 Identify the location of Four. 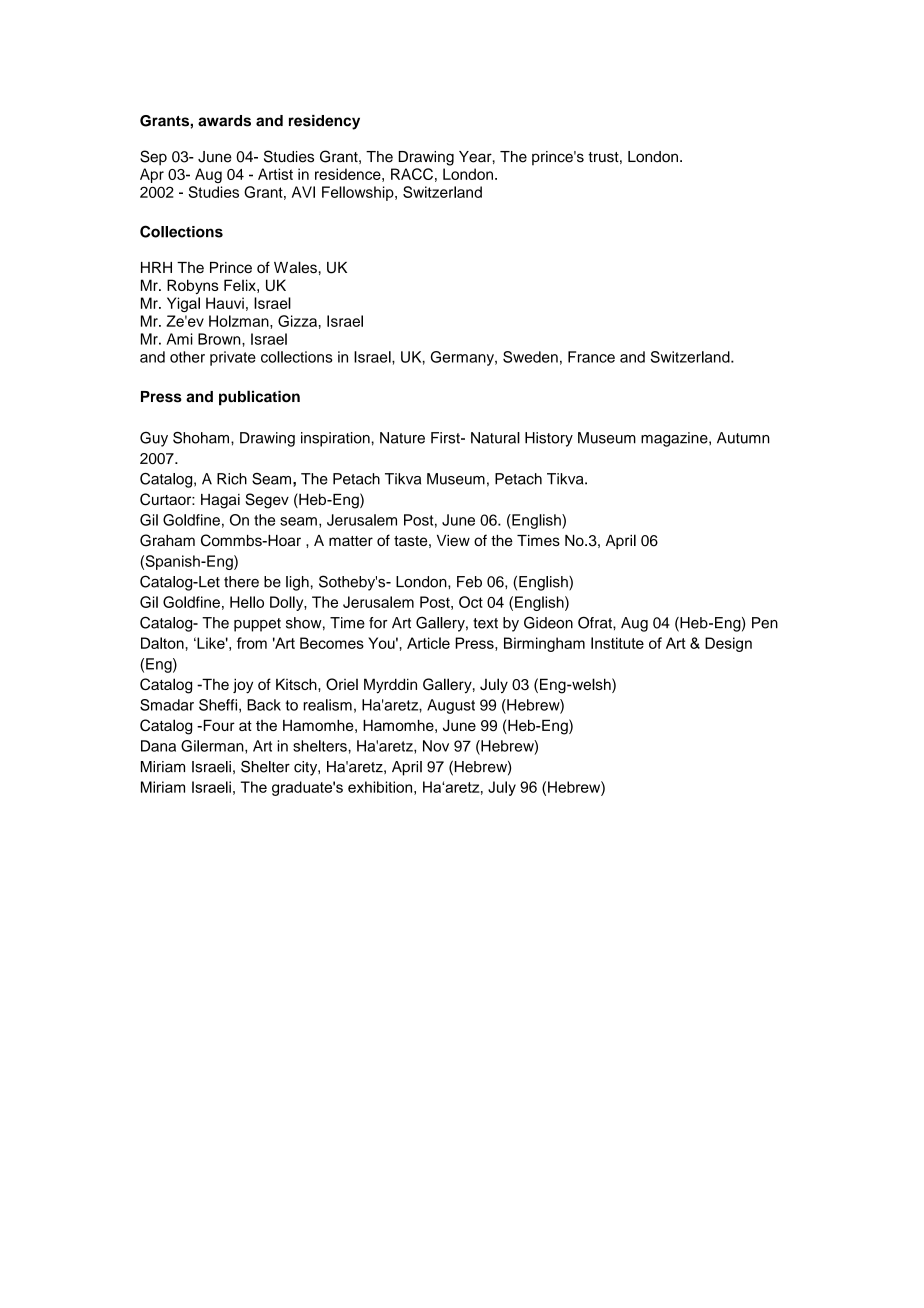
(218, 725).
